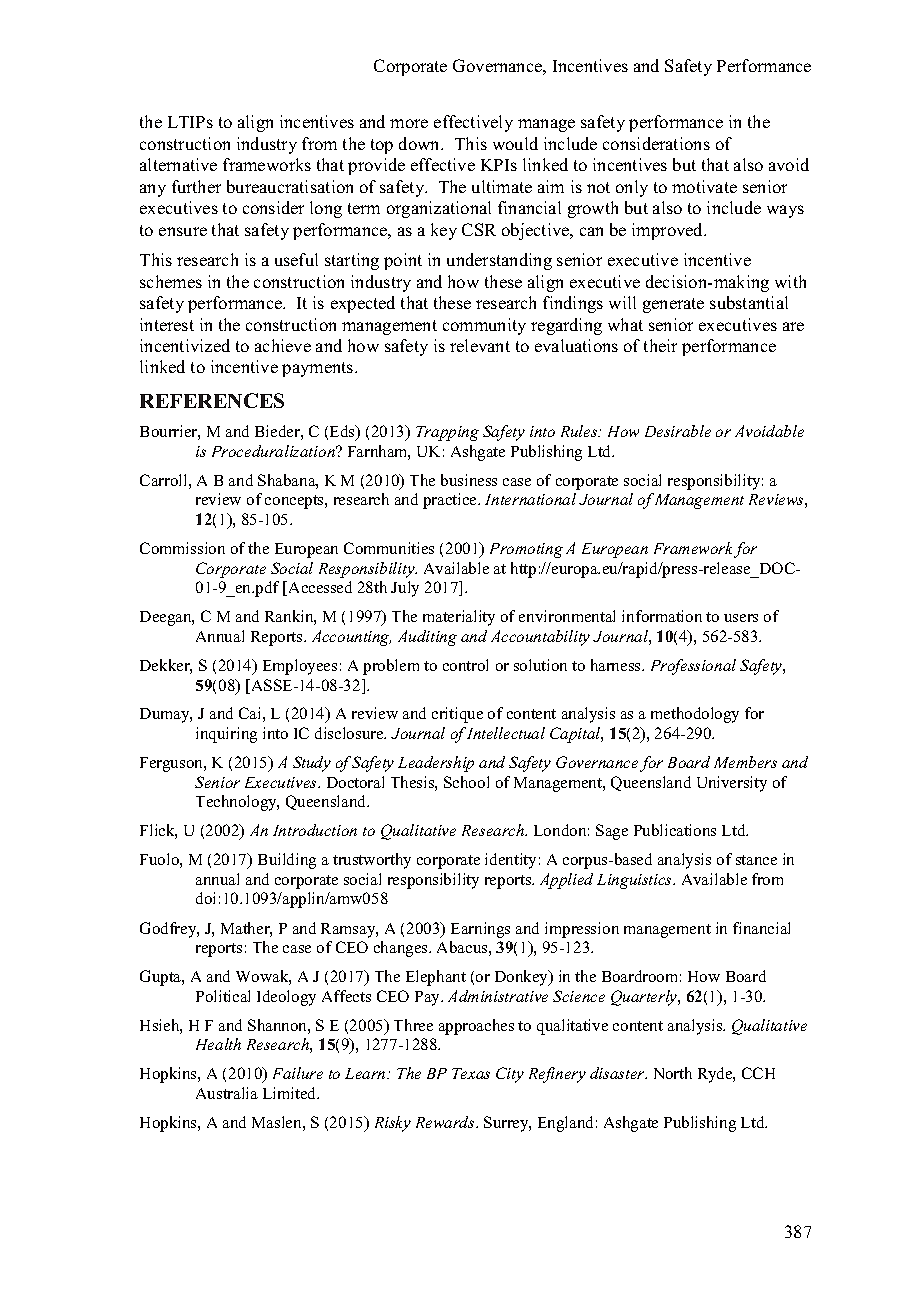  I want to click on would, so click(515, 143).
